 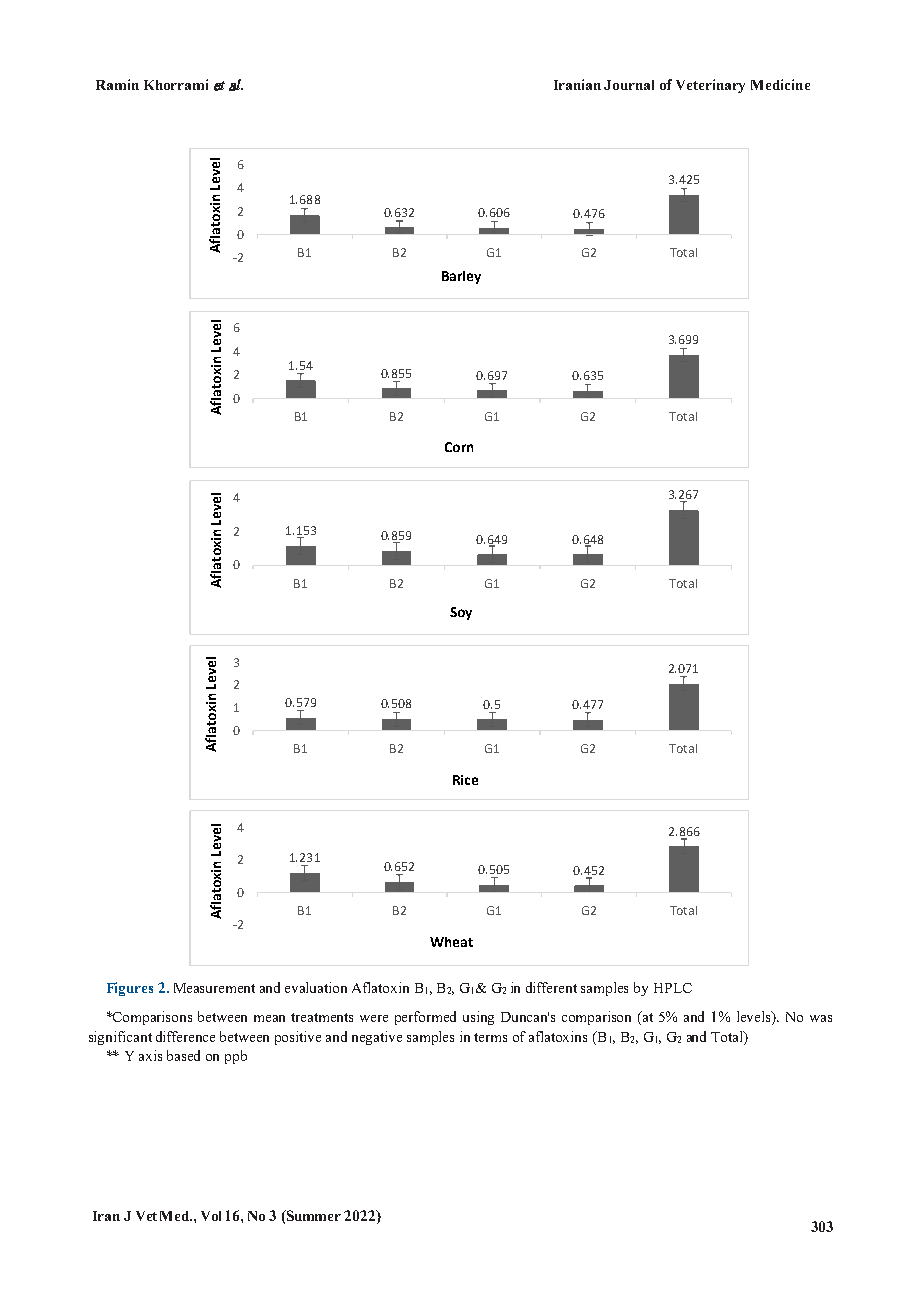 What do you see at coordinates (117, 84) in the screenshot?
I see `Ramin` at bounding box center [117, 84].
